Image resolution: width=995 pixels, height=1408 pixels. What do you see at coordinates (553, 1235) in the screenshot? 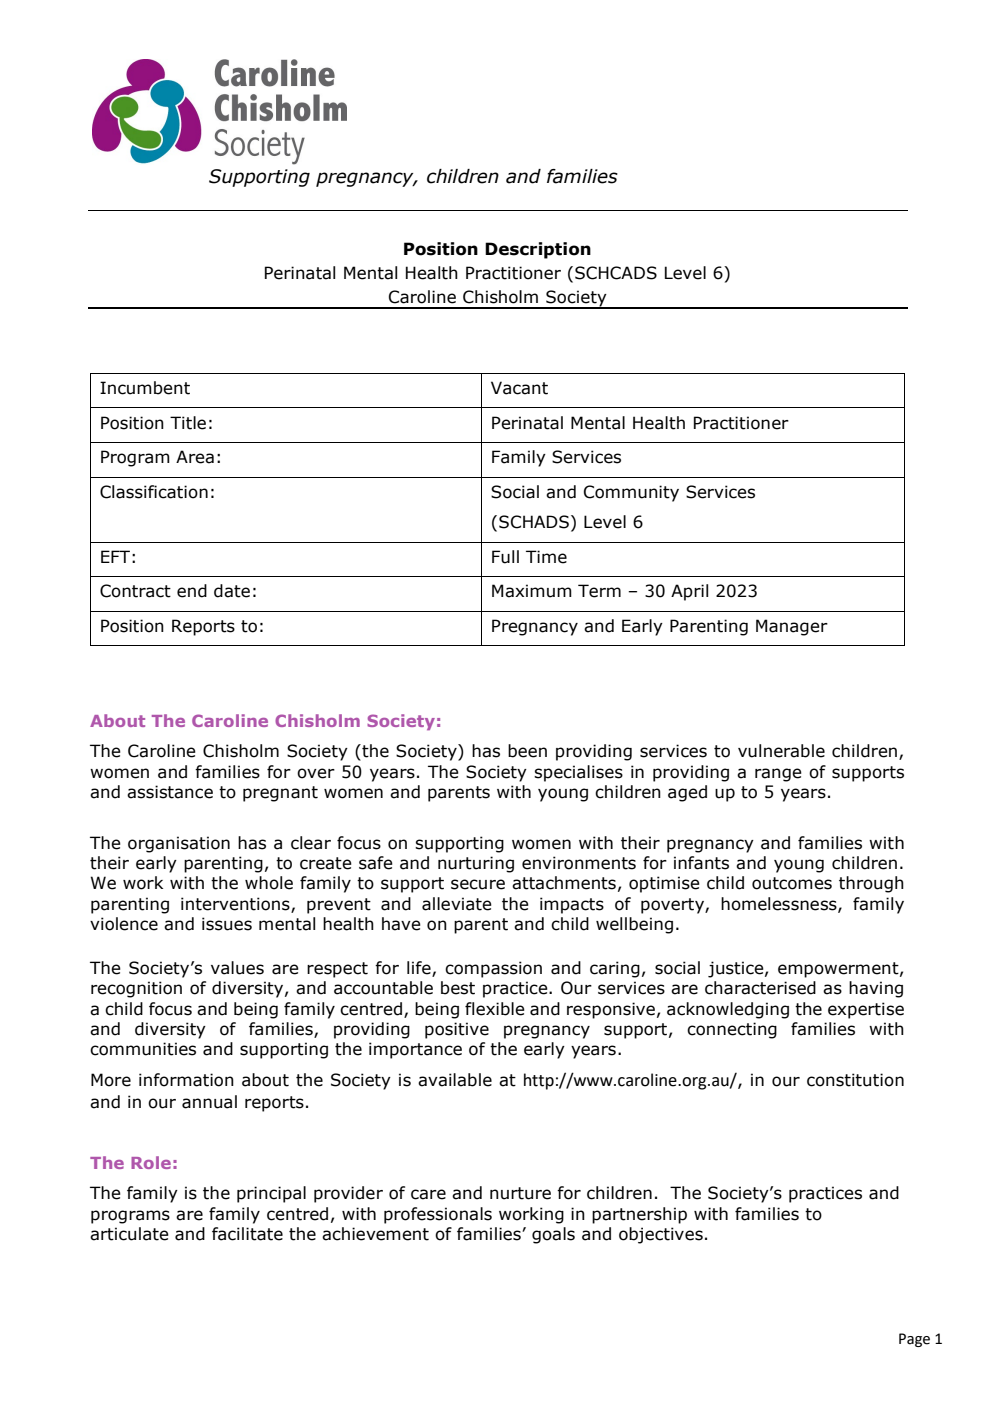
I see `goals` at bounding box center [553, 1235].
